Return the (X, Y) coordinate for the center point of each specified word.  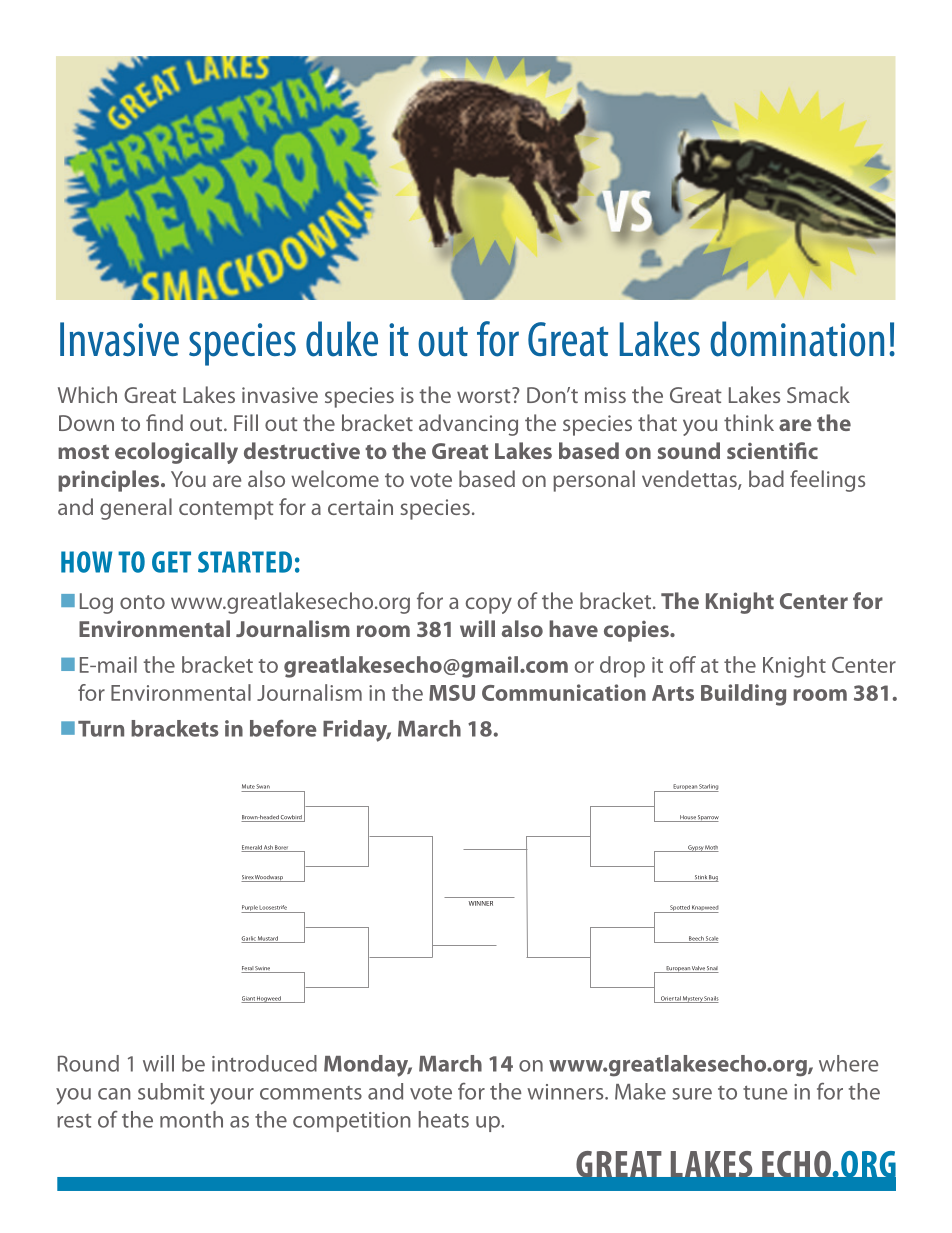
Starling (708, 788)
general (136, 509)
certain (360, 507)
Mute (248, 786)
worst (485, 395)
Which (87, 394)
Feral (248, 969)
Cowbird (291, 818)
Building (743, 695)
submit (171, 1091)
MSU (452, 693)
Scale (711, 939)
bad (766, 478)
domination (797, 339)
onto (142, 602)
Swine (263, 969)
